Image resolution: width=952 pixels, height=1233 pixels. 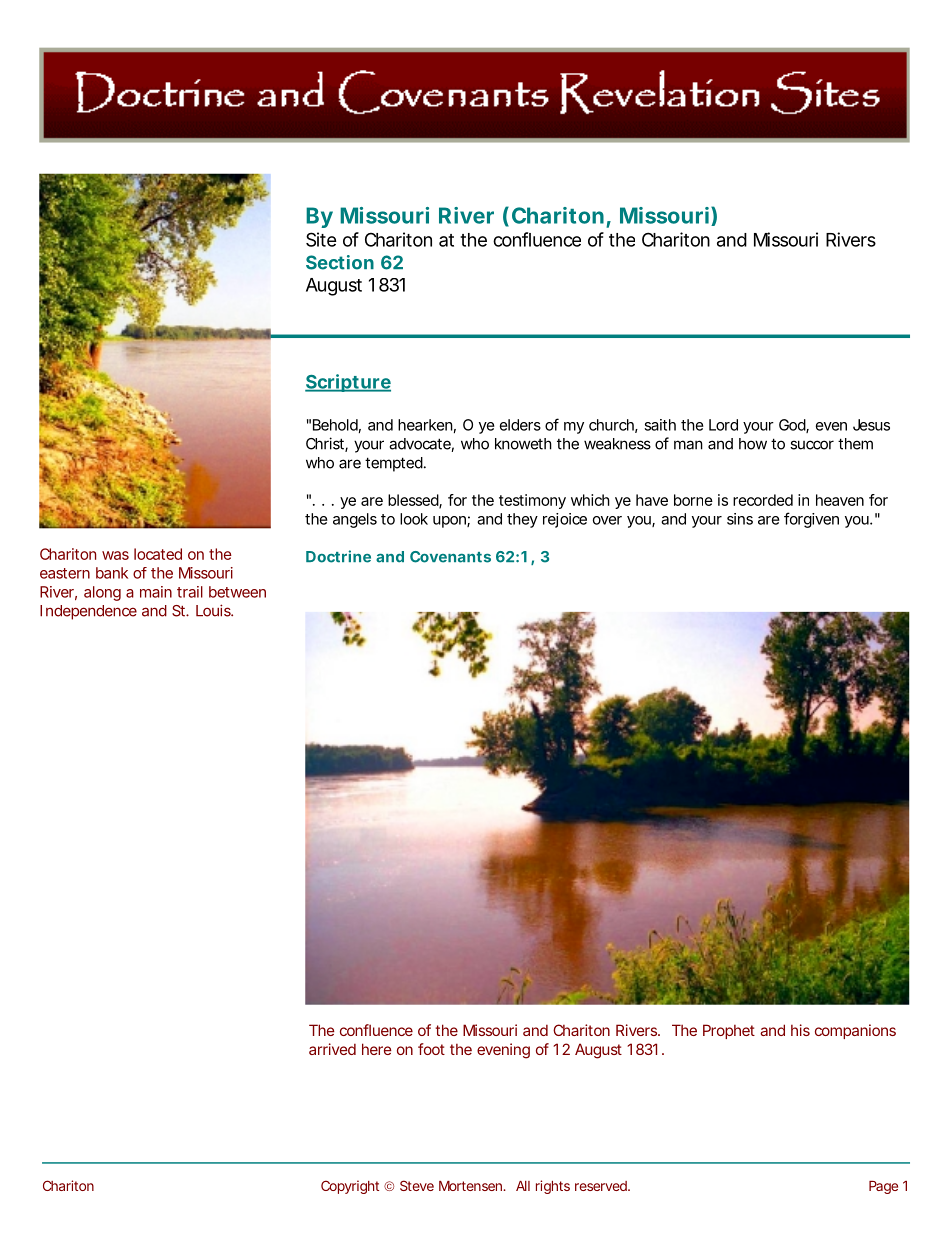 I want to click on forgiven, so click(x=811, y=520).
